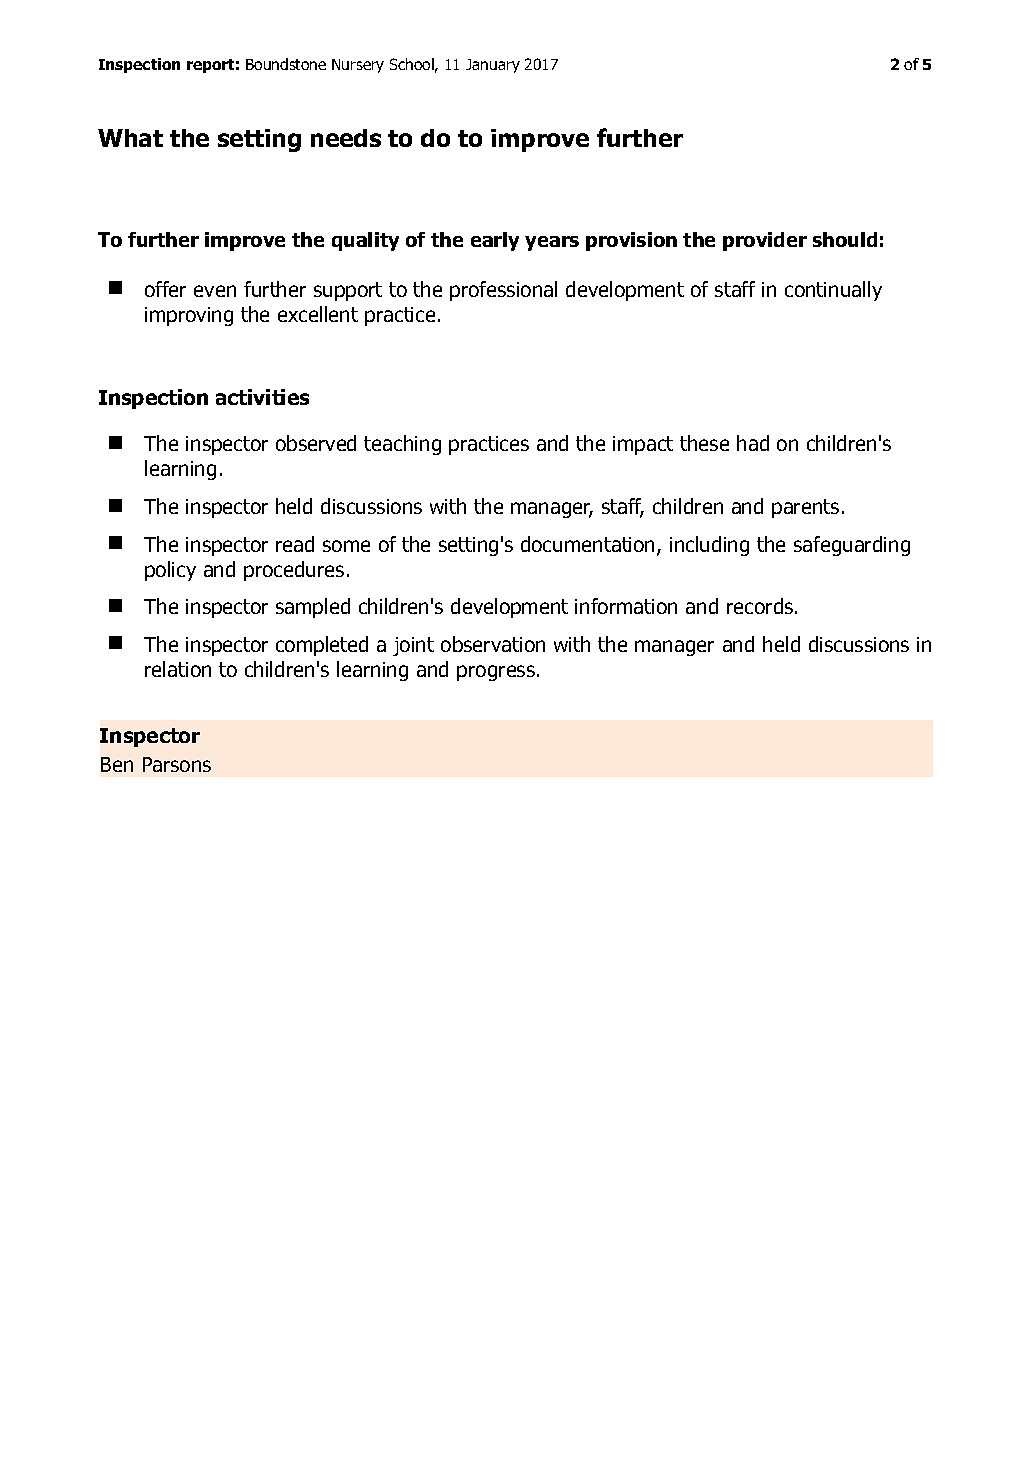  Describe the element at coordinates (765, 241) in the document. I see `provider` at that location.
